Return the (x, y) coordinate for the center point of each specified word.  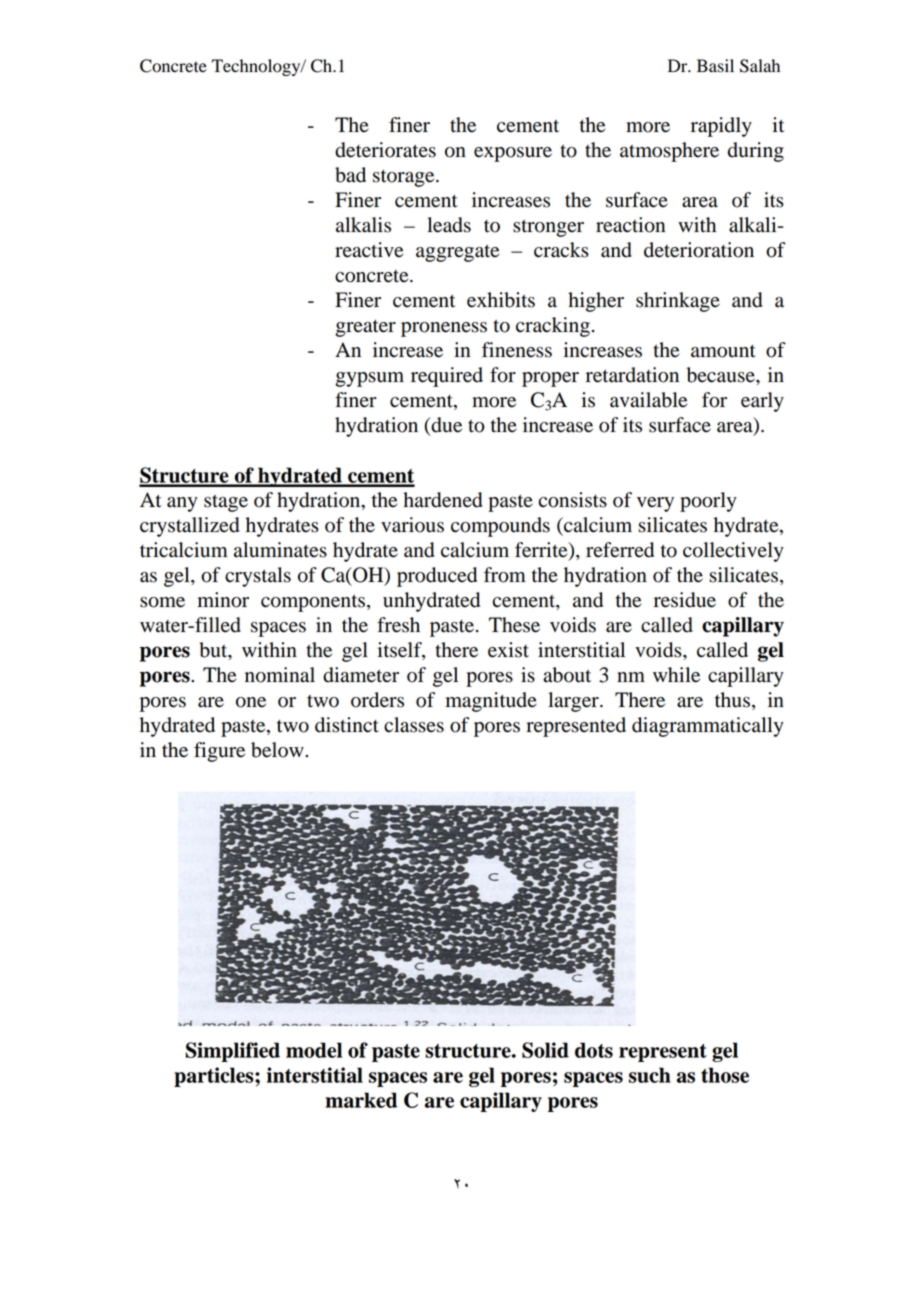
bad (350, 175)
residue (685, 600)
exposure (513, 154)
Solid (545, 1050)
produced (437, 577)
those (725, 1075)
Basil (715, 66)
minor (223, 600)
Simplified (233, 1052)
